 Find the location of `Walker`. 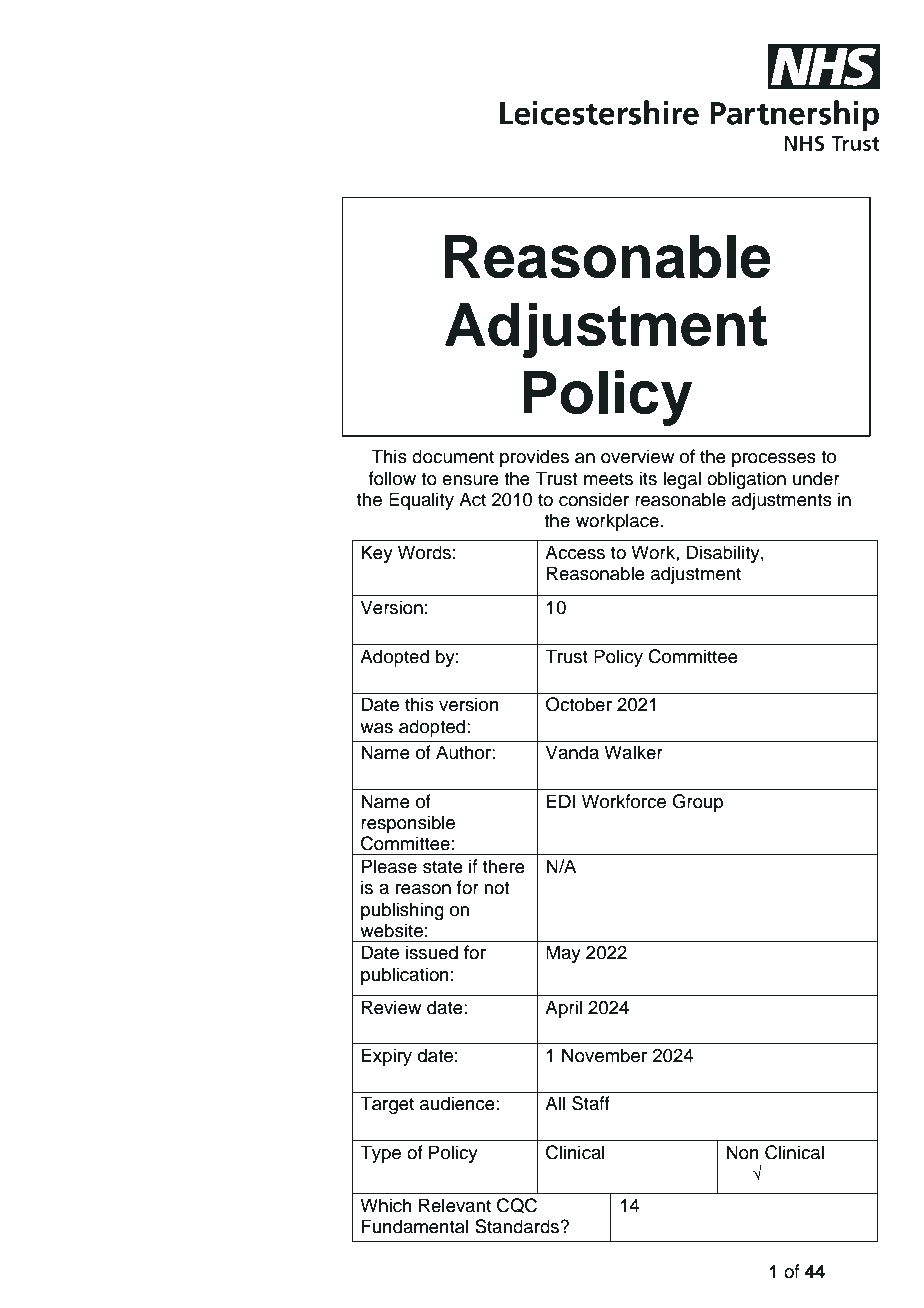

Walker is located at coordinates (633, 752).
